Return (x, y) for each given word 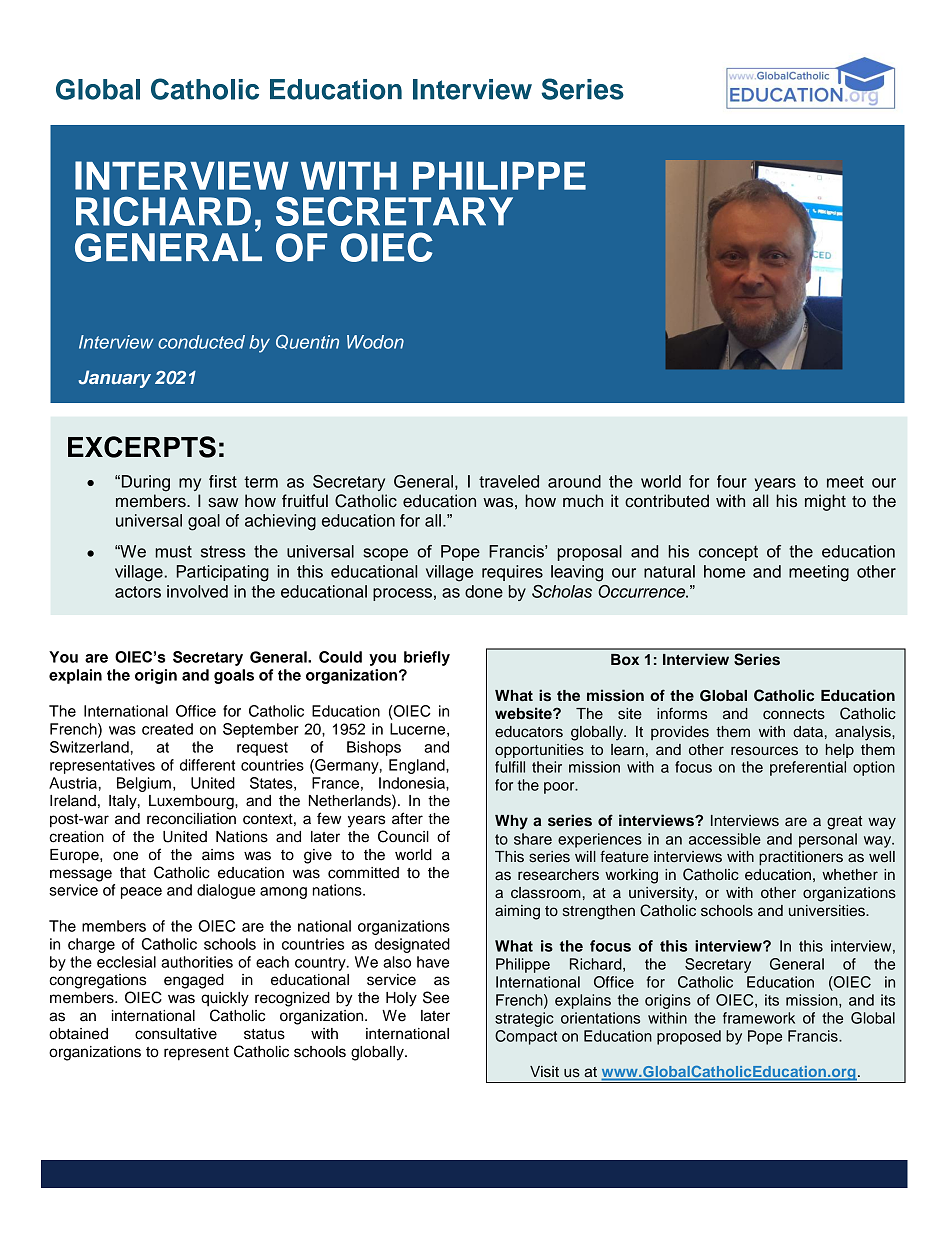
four (732, 481)
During (146, 483)
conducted (201, 342)
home (724, 571)
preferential (808, 768)
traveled (509, 481)
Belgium (144, 784)
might (825, 502)
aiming (517, 912)
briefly (427, 658)
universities (828, 911)
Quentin (307, 342)
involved (197, 591)
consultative (176, 1034)
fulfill (510, 767)
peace (141, 893)
